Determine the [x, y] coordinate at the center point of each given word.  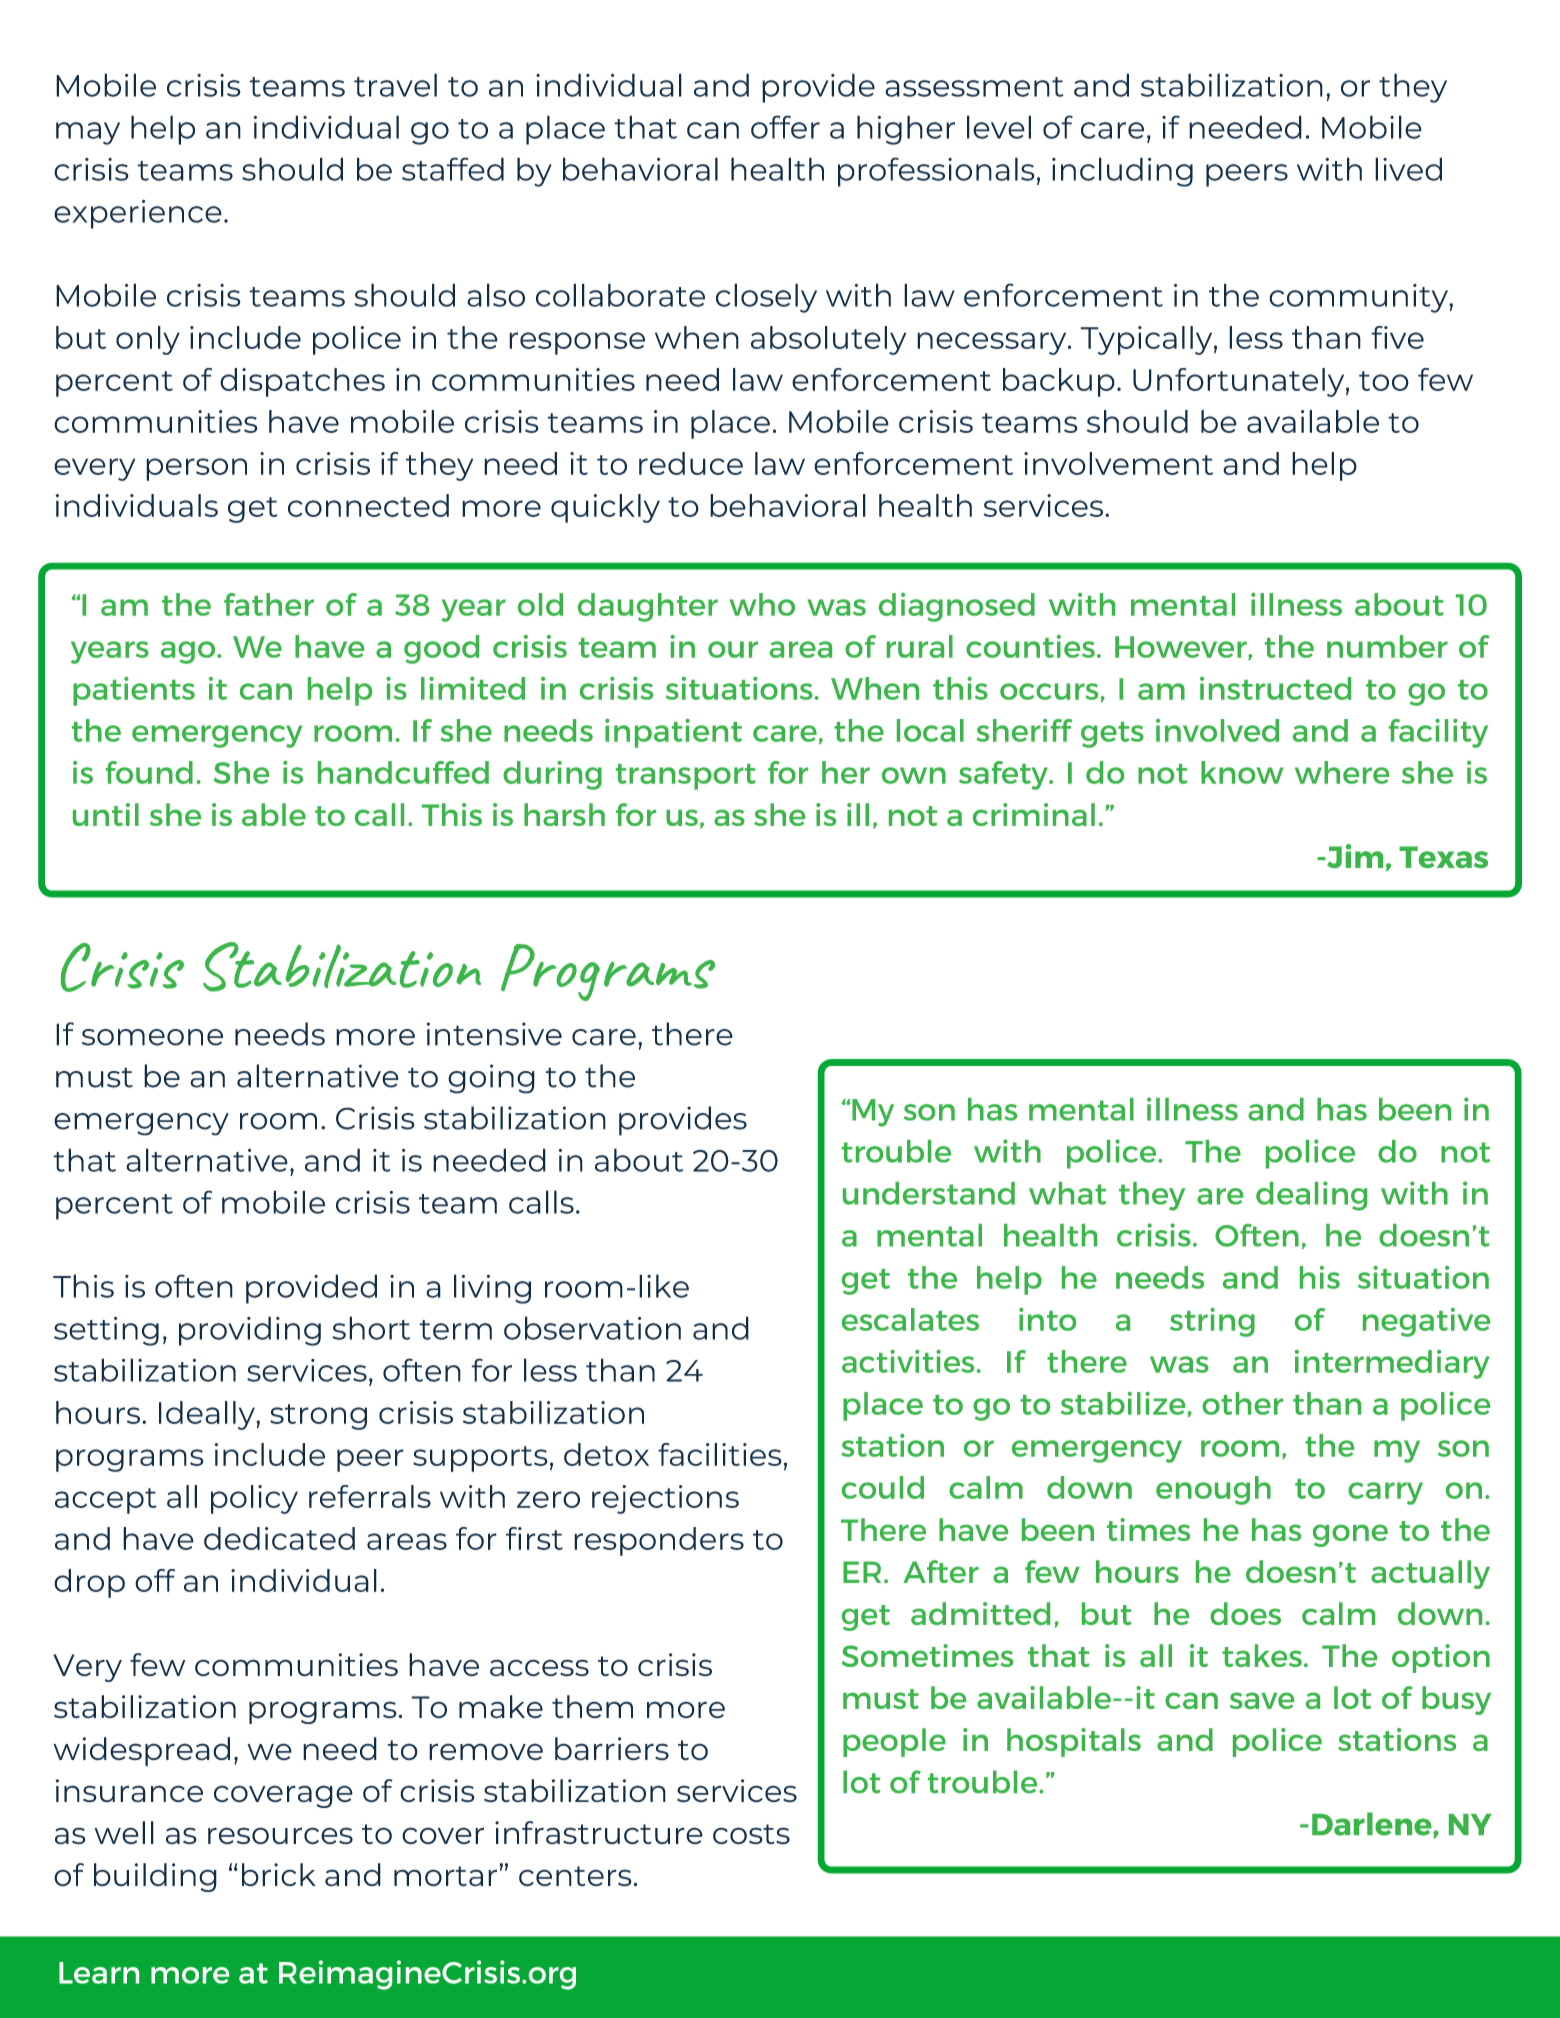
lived [1408, 169]
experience [138, 214]
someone [152, 1037]
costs [751, 1834]
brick [279, 1875]
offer [785, 127]
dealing [1311, 1196]
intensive [494, 1034]
